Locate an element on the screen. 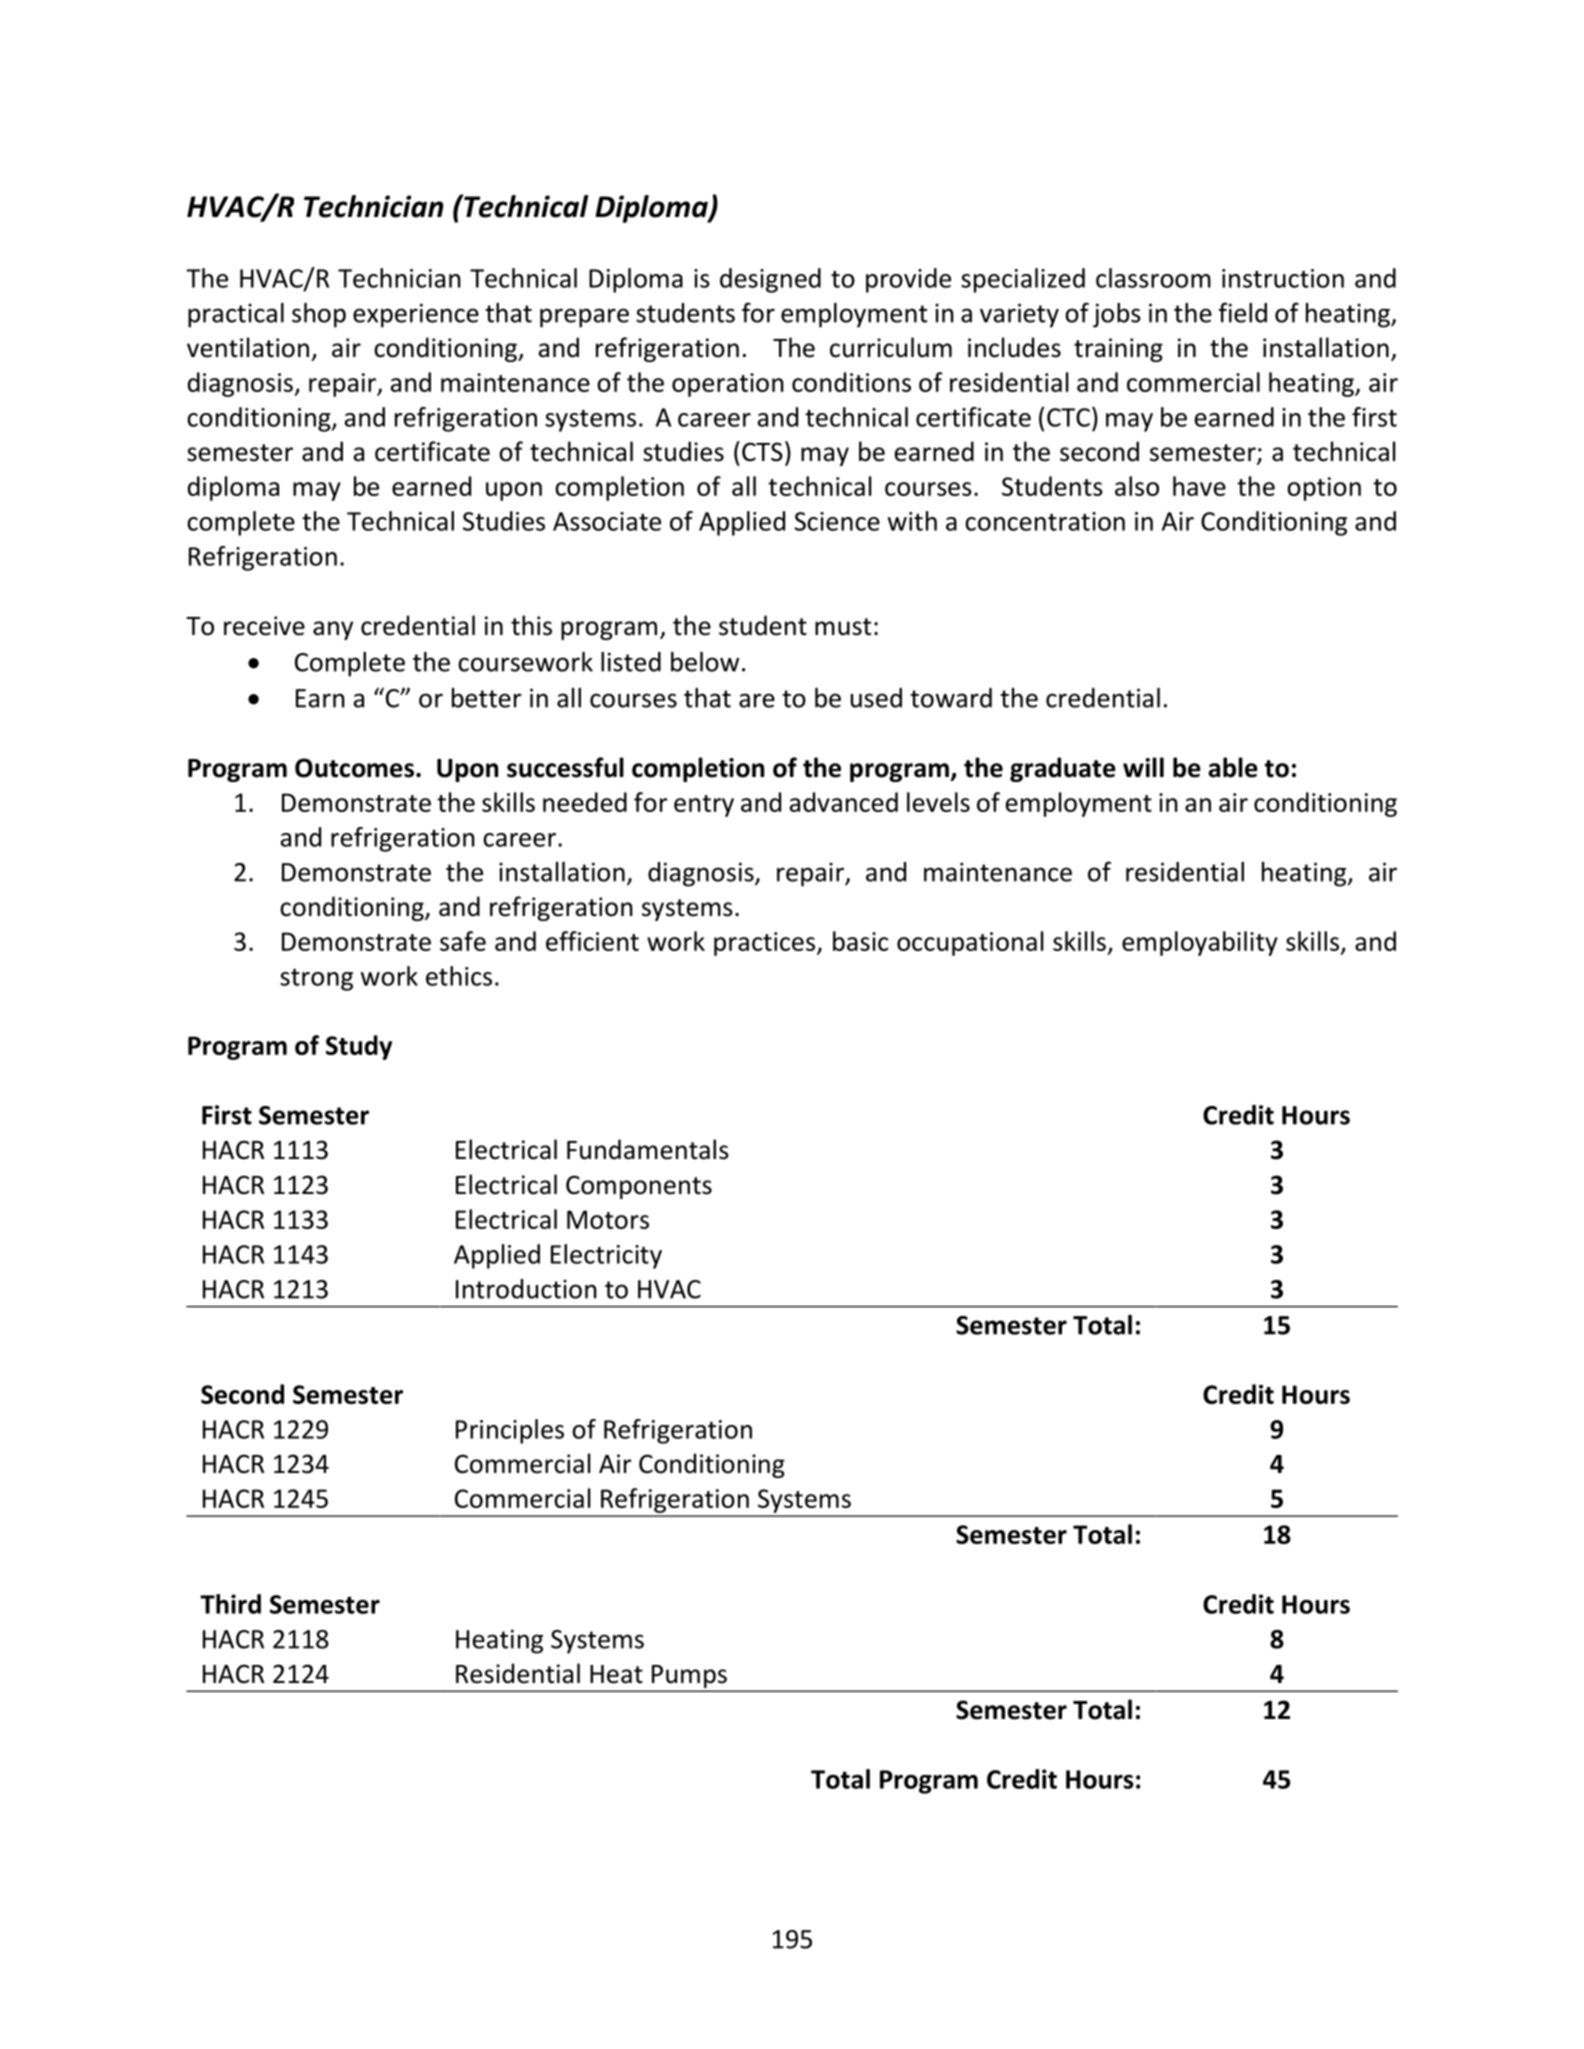 The width and height of the screenshot is (1584, 2049). must is located at coordinates (843, 627).
